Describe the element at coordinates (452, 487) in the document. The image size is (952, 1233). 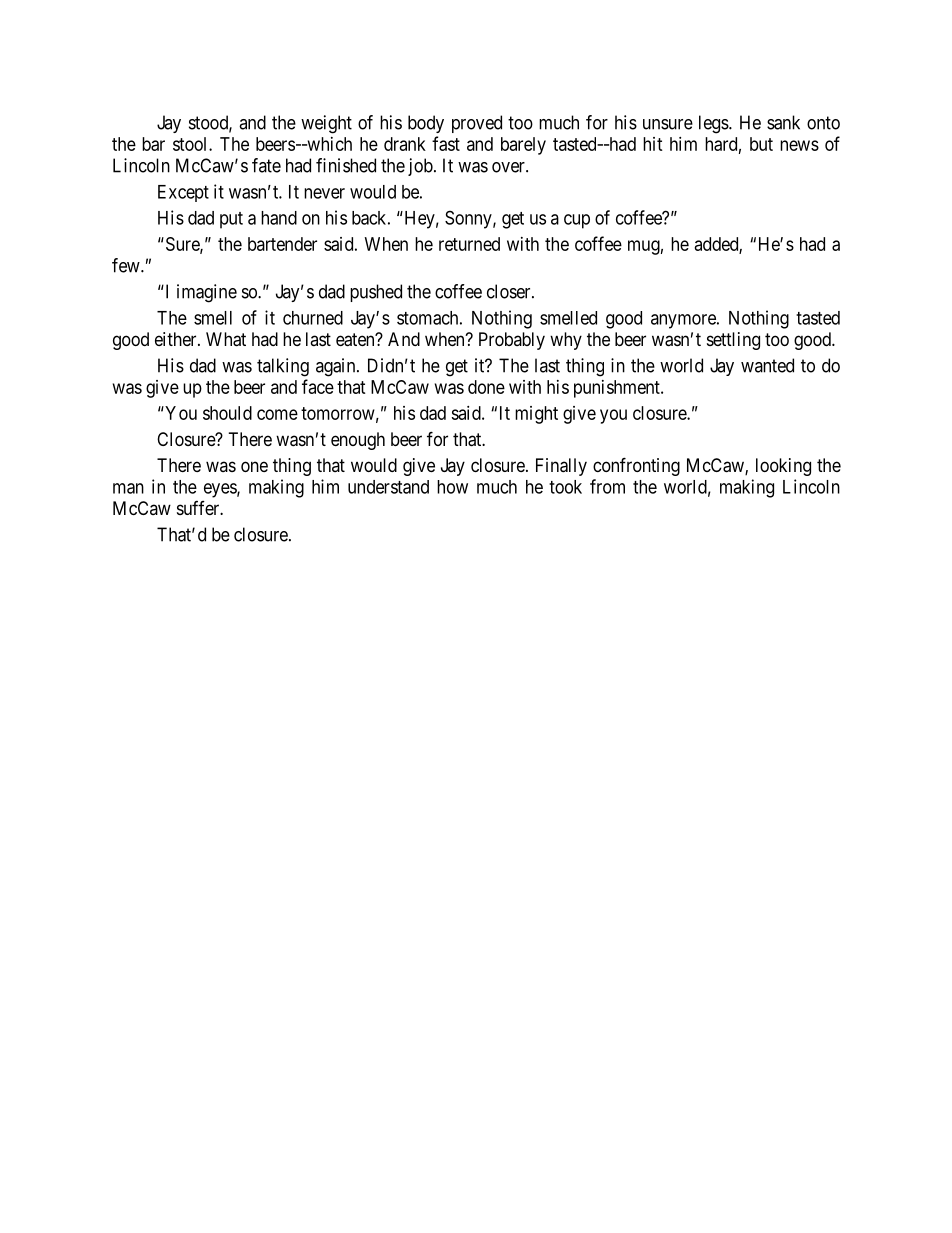
I see `how` at that location.
